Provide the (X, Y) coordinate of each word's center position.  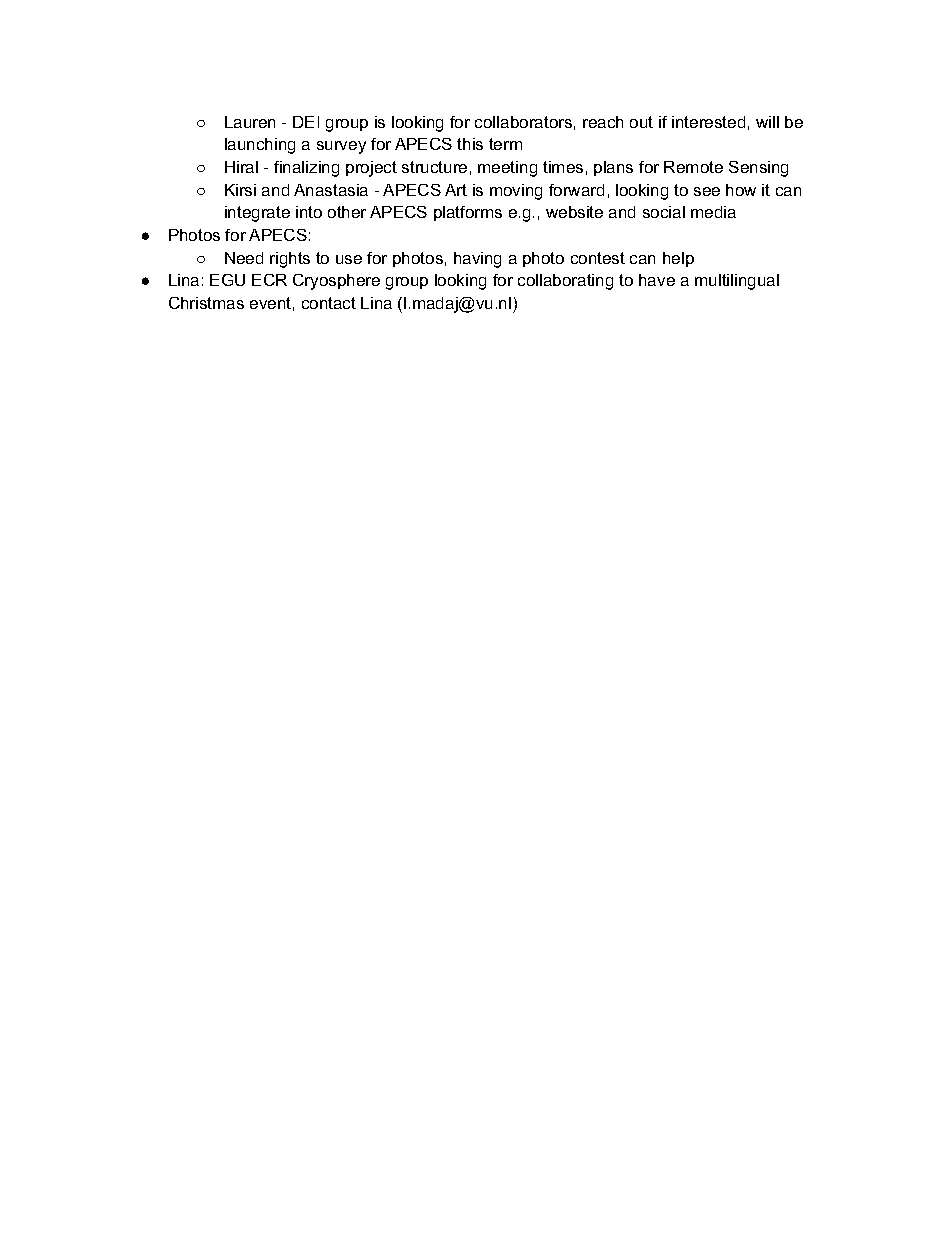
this (470, 144)
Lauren (250, 122)
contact (329, 303)
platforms (468, 213)
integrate (257, 214)
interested (708, 122)
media (713, 212)
